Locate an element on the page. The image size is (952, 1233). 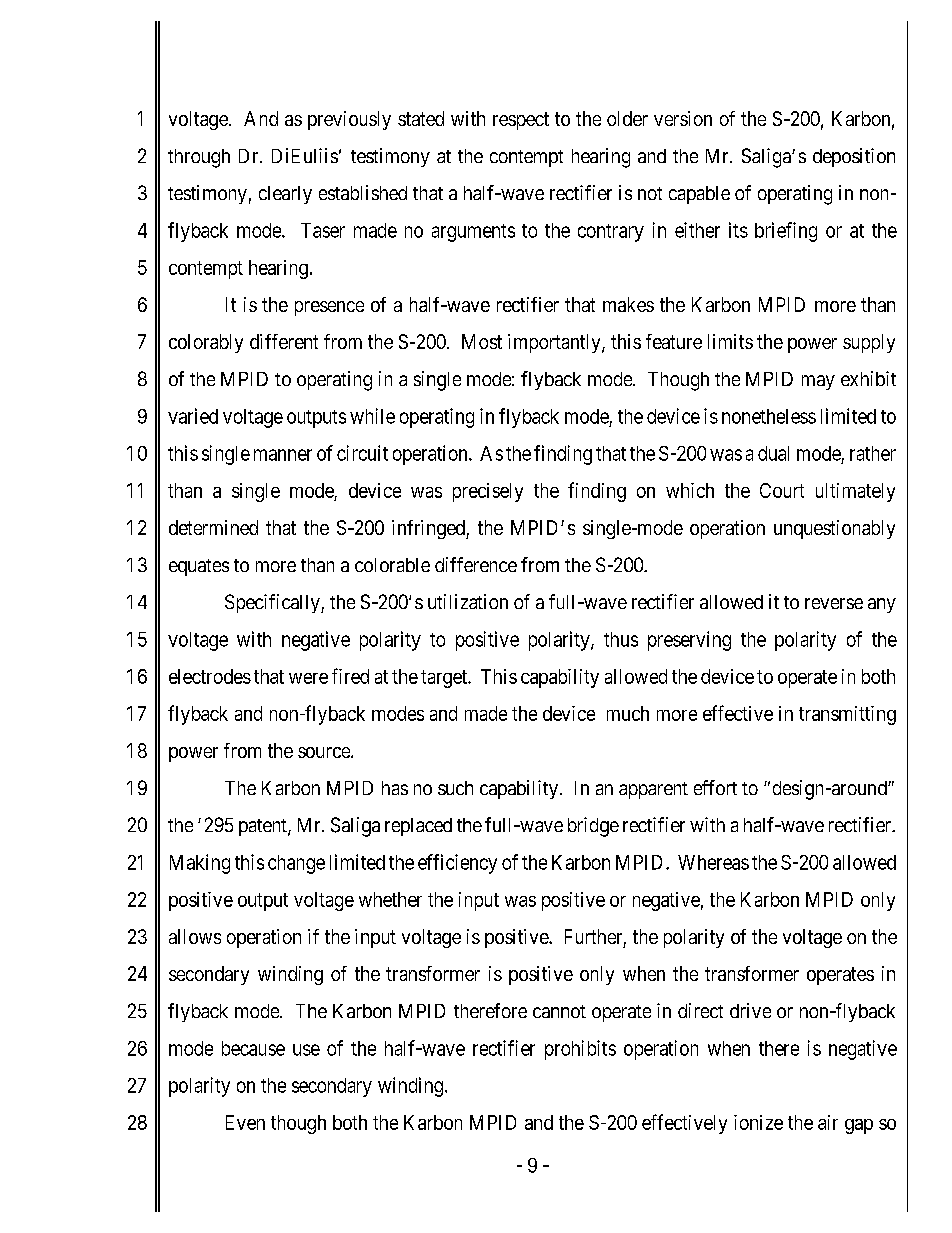
prohibits is located at coordinates (580, 1050).
